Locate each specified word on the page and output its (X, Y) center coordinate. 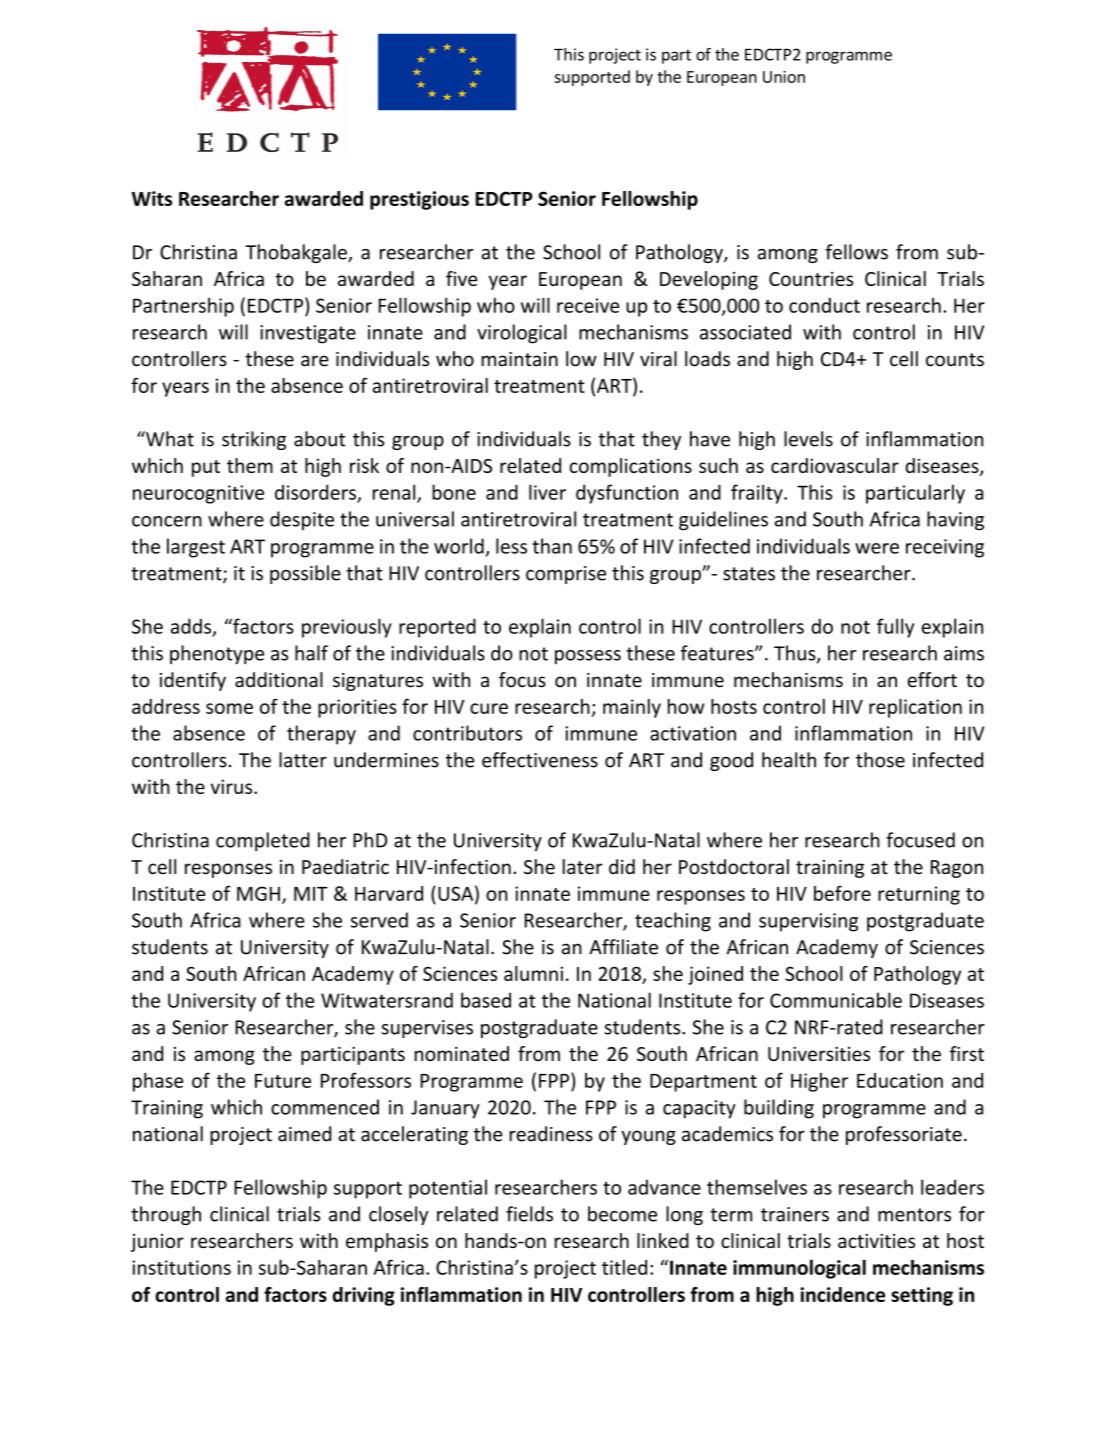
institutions (181, 1267)
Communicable (836, 1000)
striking (254, 440)
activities (876, 1240)
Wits (152, 198)
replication (915, 708)
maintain (519, 359)
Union (784, 77)
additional (279, 680)
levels (808, 439)
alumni (533, 973)
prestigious (419, 200)
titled (624, 1267)
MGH (258, 893)
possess (588, 657)
